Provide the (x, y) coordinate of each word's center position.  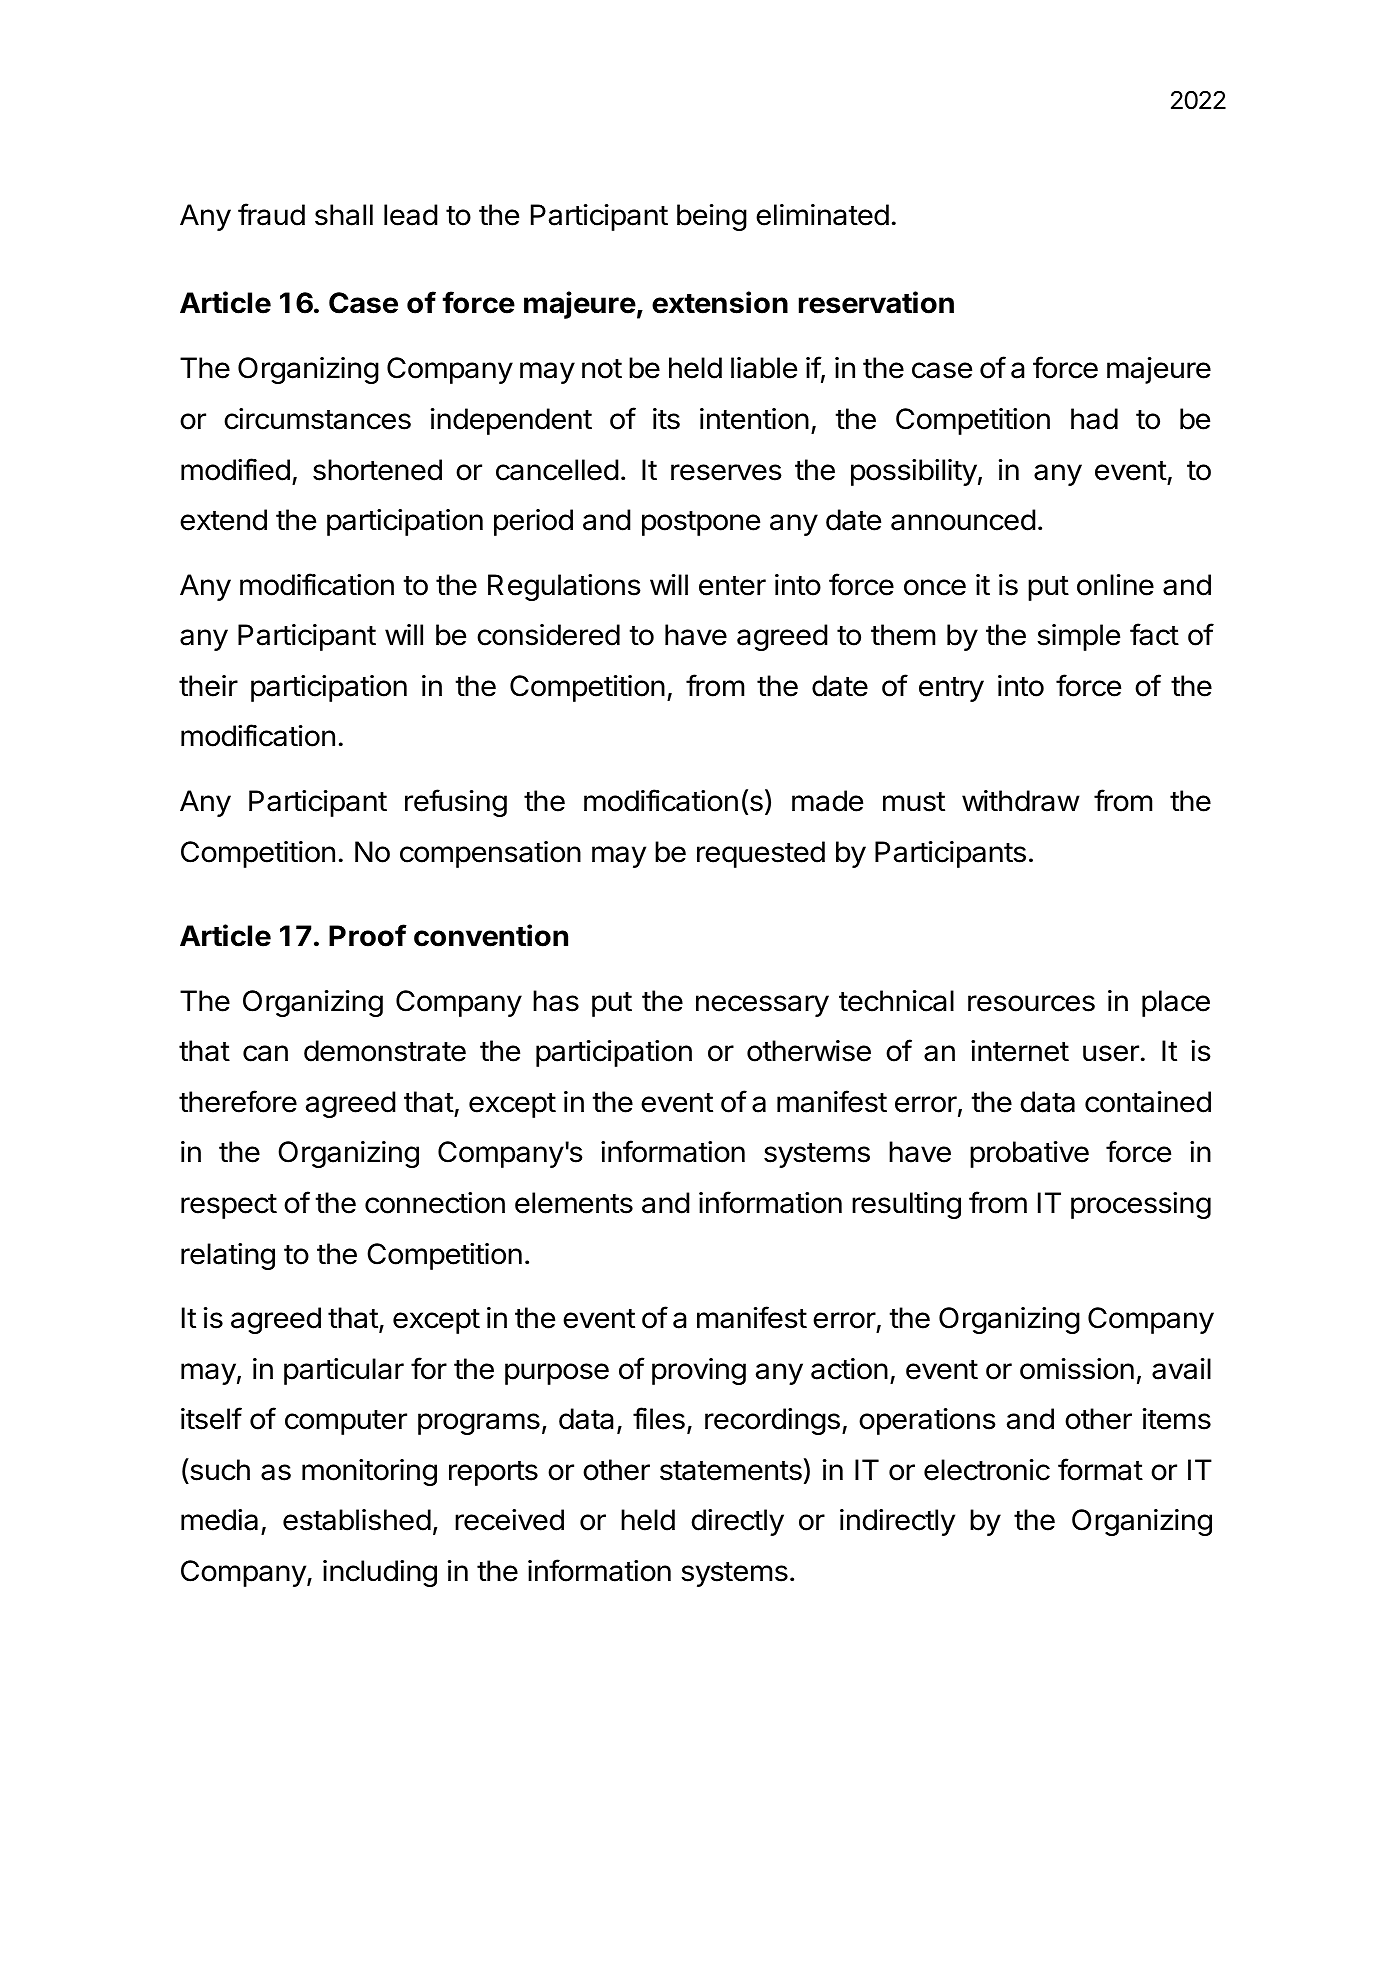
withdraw (1021, 801)
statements (731, 1471)
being (712, 217)
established (357, 1520)
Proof (368, 935)
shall (344, 215)
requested (761, 854)
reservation (876, 302)
